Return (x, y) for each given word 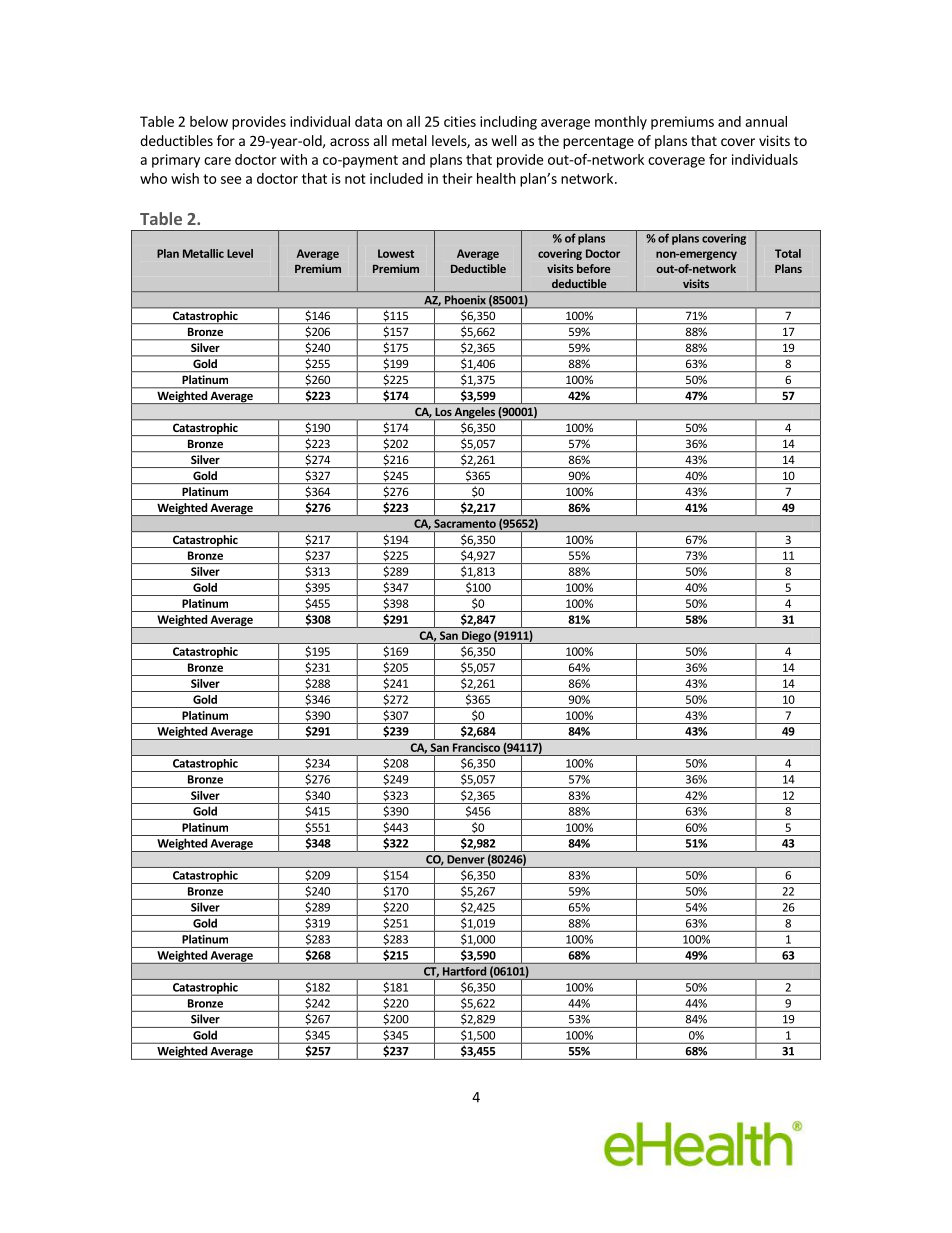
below (209, 121)
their (457, 178)
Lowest (396, 253)
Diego (476, 637)
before (594, 268)
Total (788, 253)
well (504, 140)
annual (766, 121)
